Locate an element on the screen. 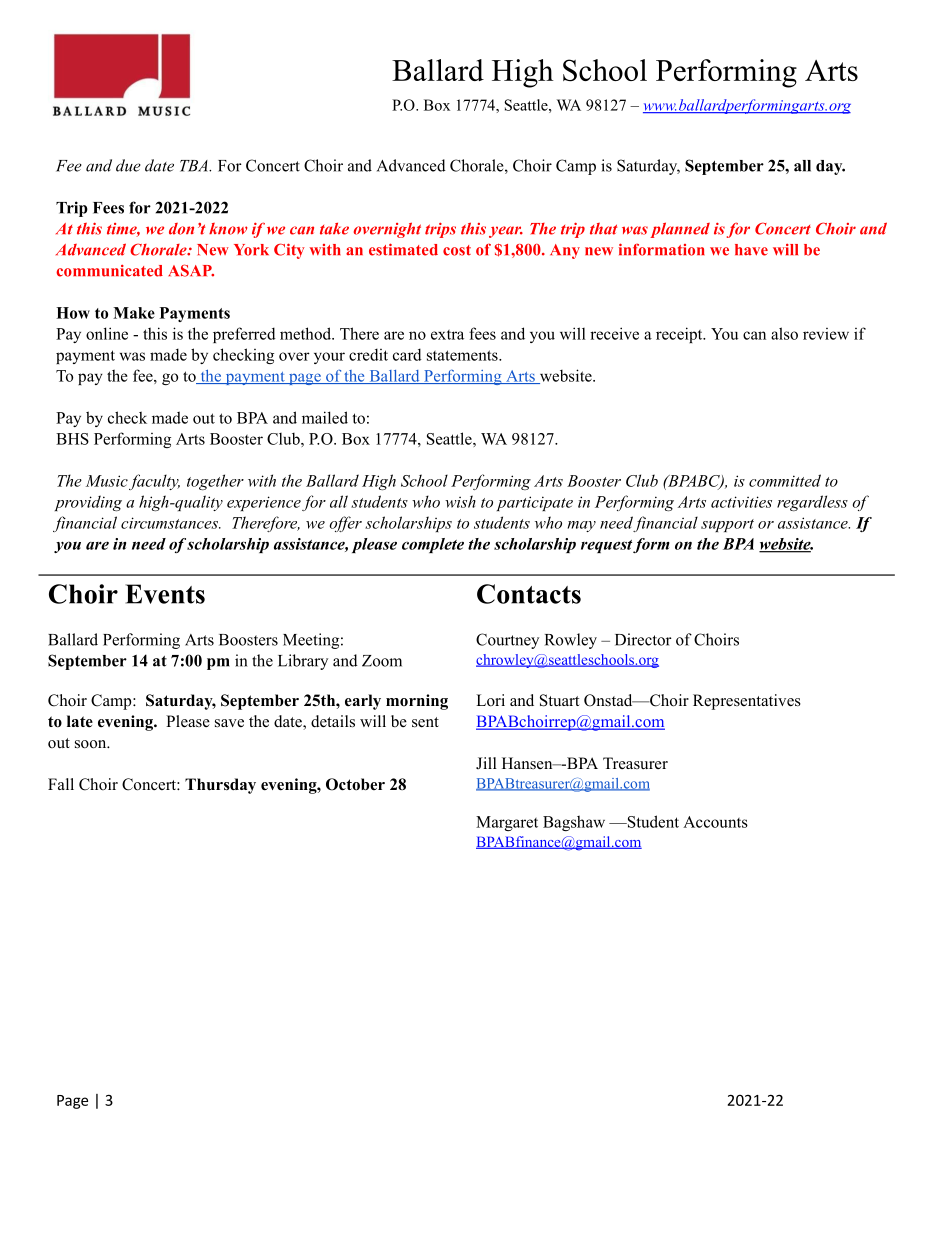  activities is located at coordinates (741, 502).
